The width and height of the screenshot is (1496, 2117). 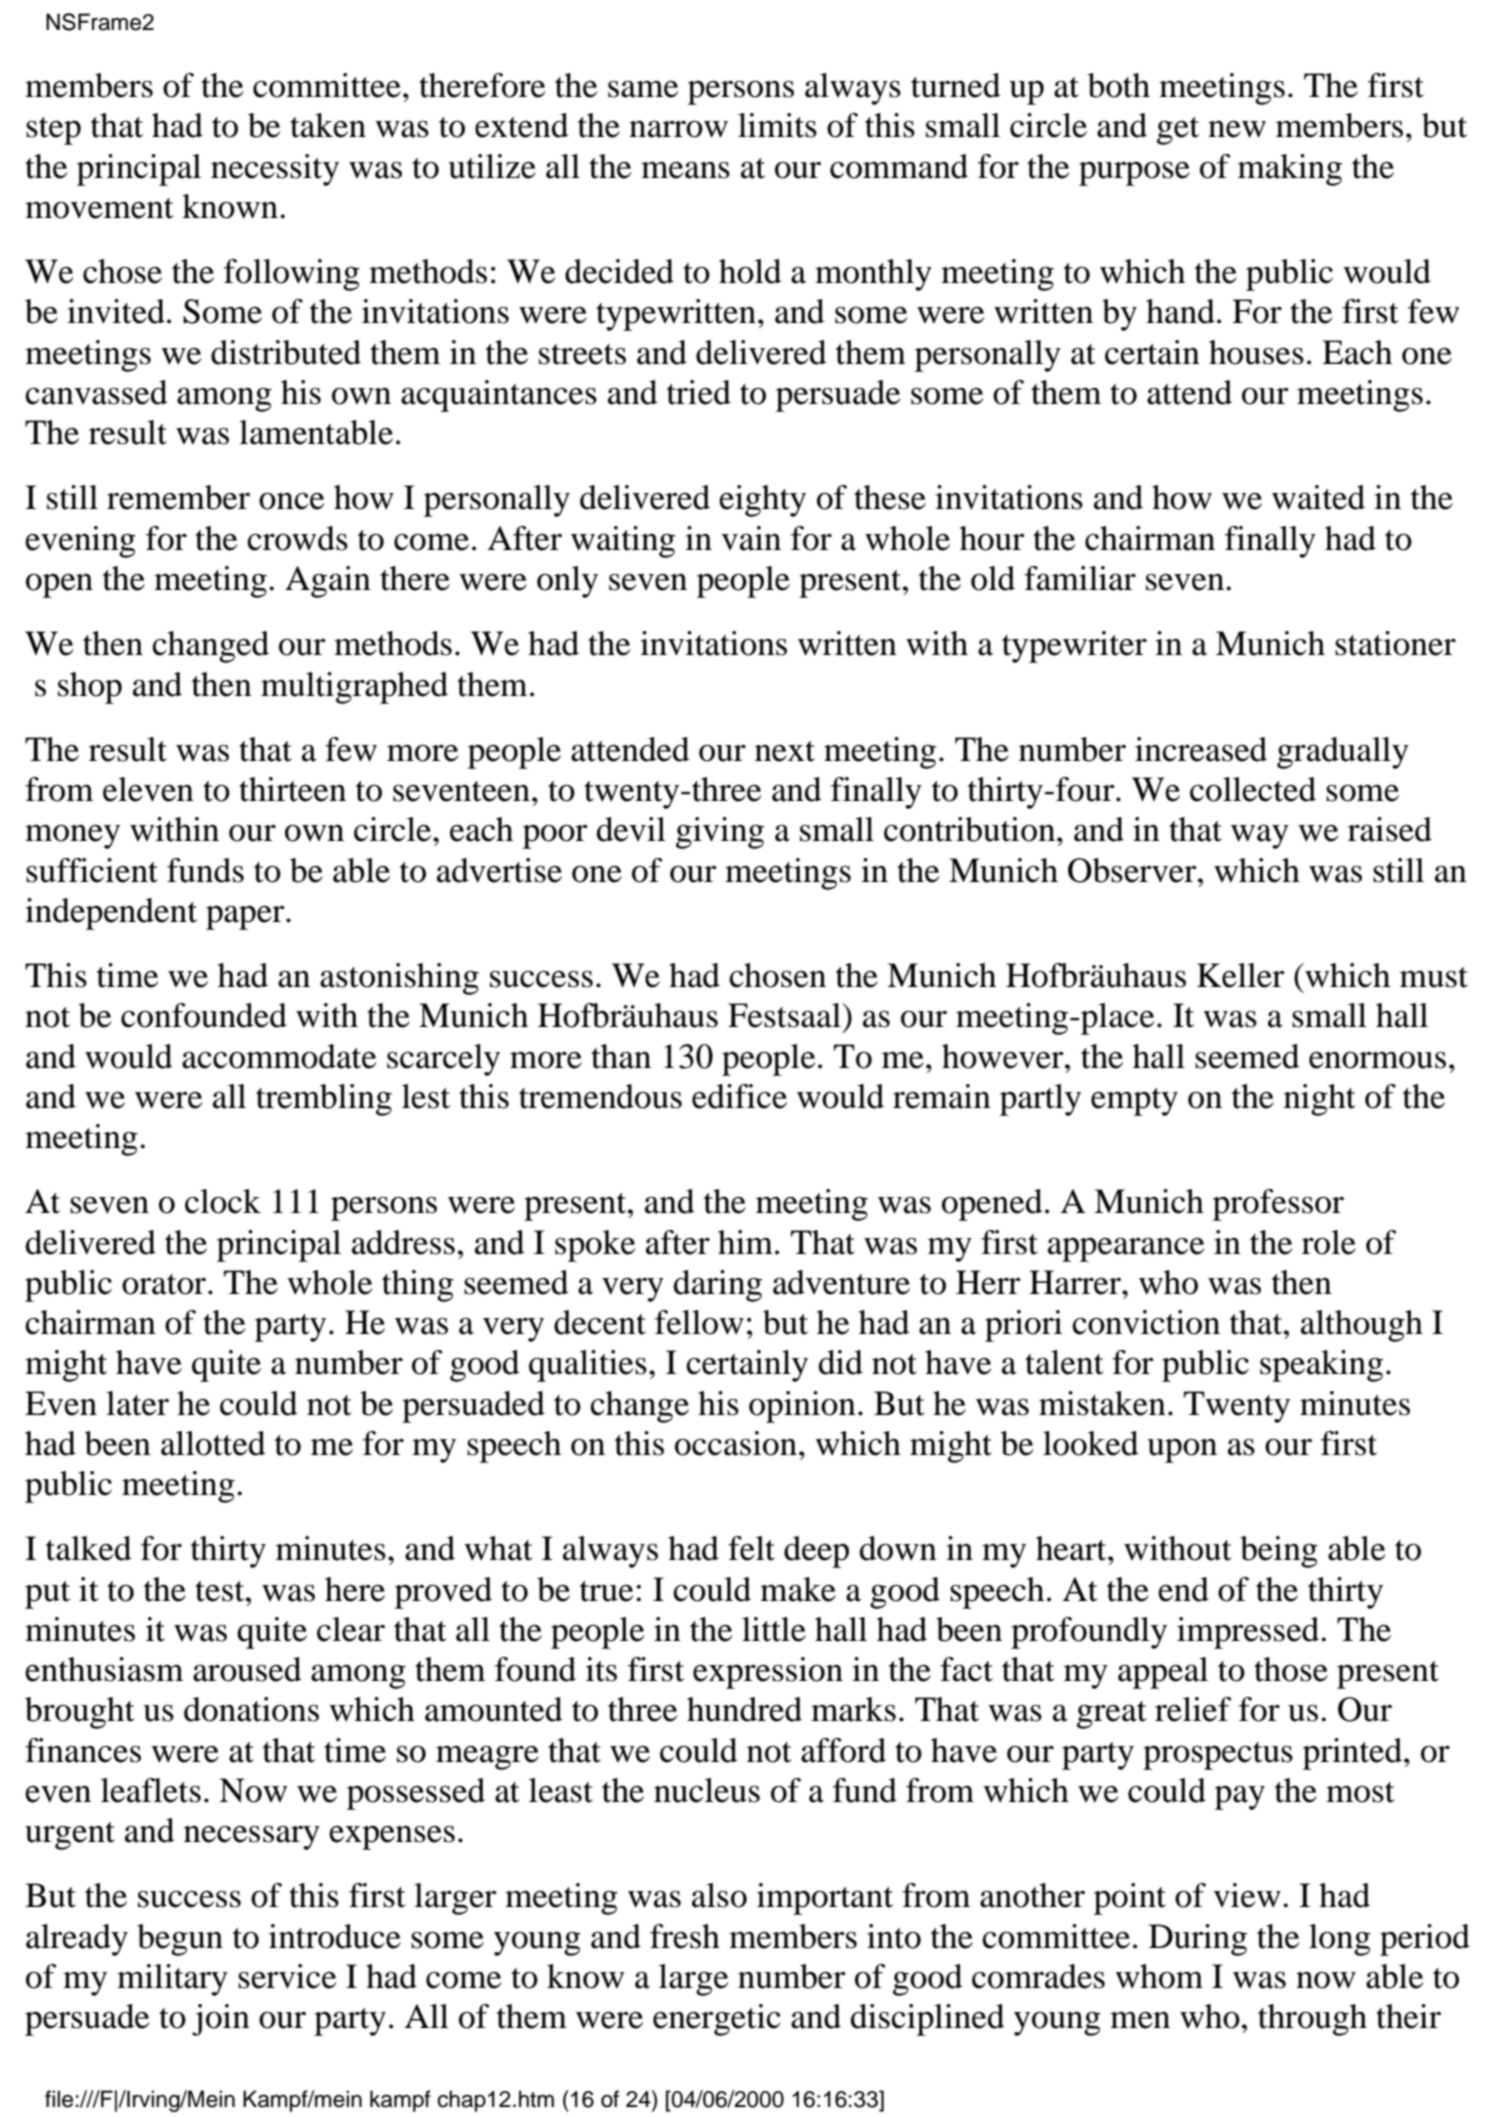 I want to click on fresh, so click(x=685, y=1936).
